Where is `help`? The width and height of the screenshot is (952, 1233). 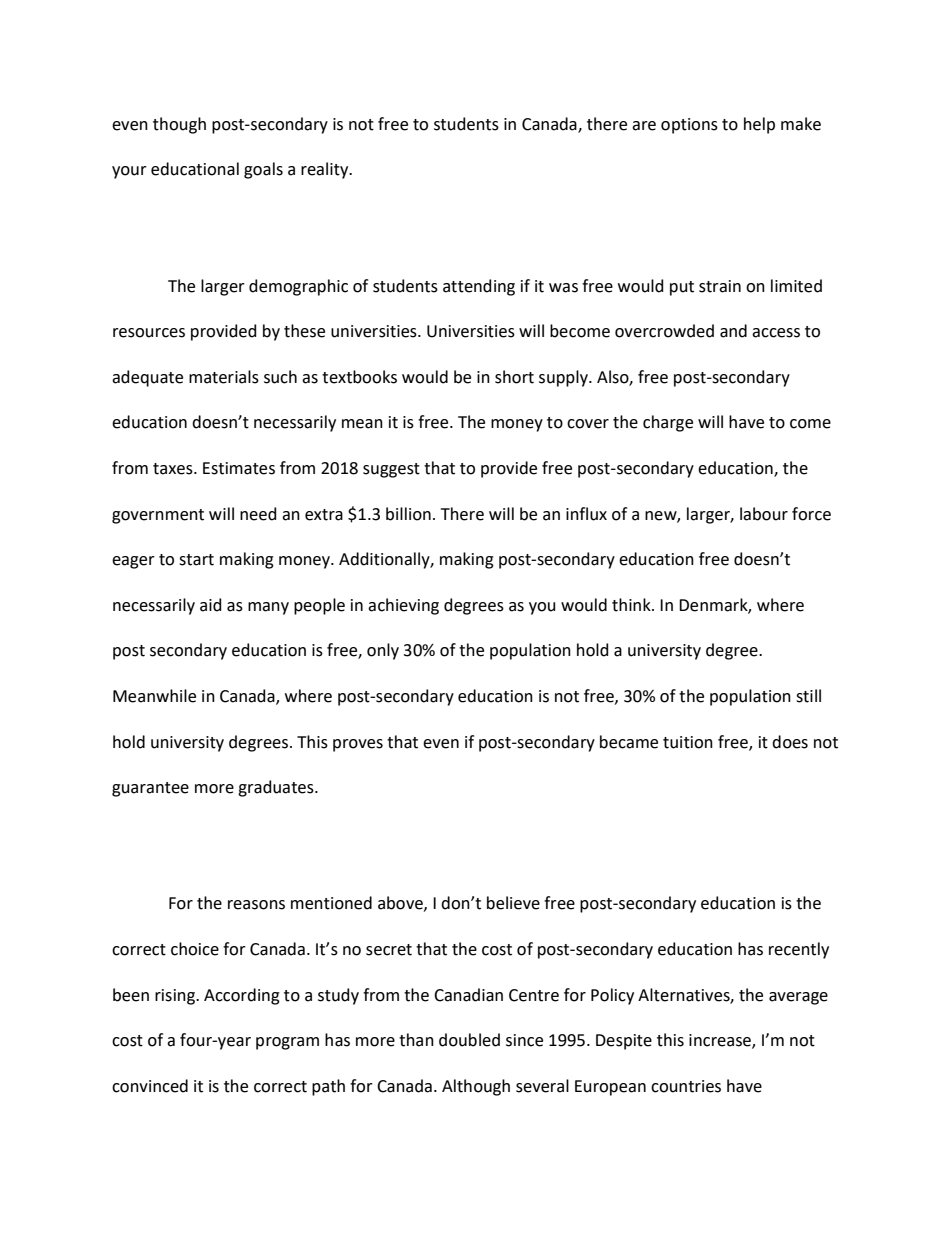
help is located at coordinates (759, 125).
